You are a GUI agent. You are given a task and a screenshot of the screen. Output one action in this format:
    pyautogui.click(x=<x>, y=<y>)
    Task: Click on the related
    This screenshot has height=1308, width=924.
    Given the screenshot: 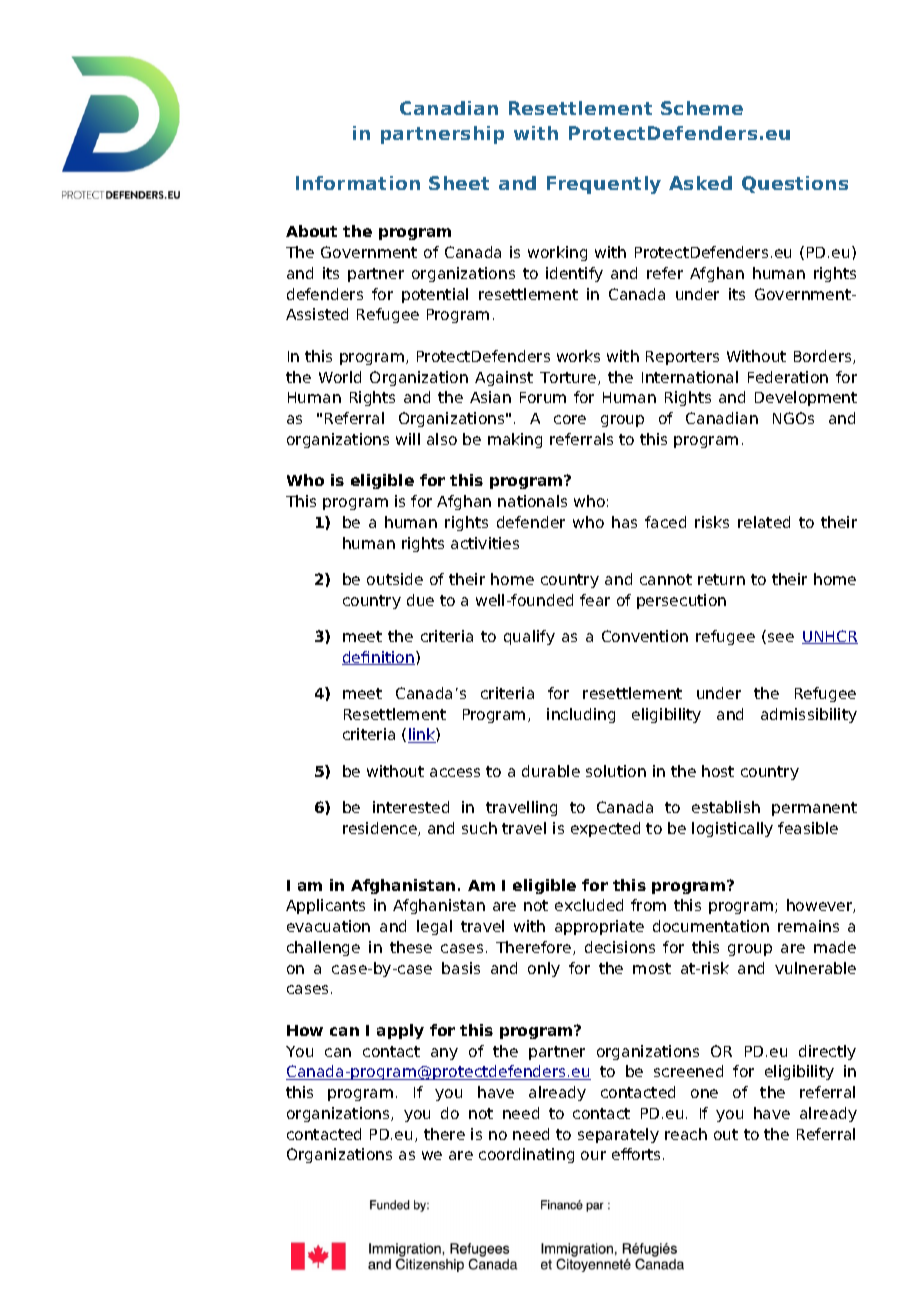 What is the action you would take?
    pyautogui.click(x=764, y=522)
